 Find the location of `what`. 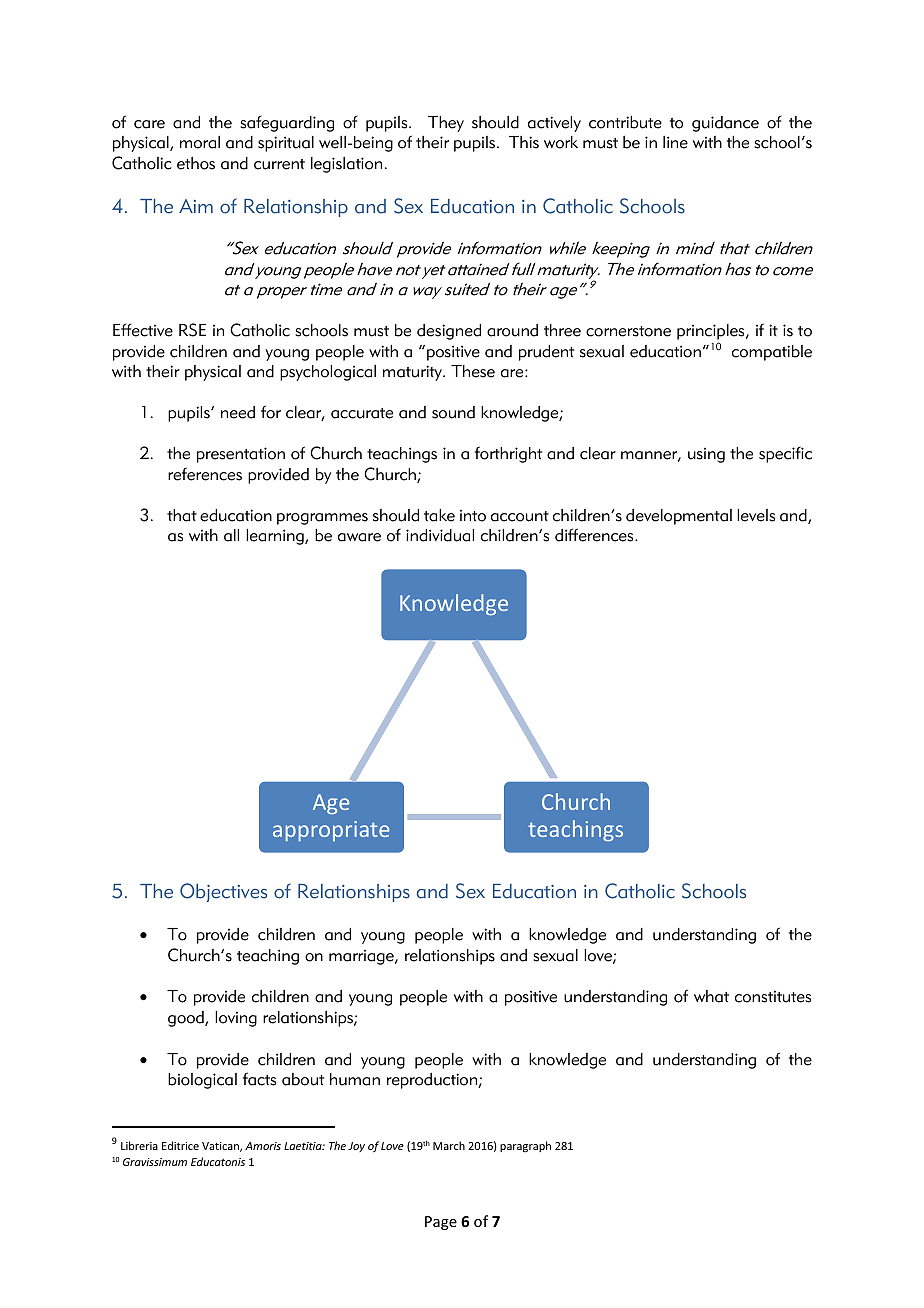

what is located at coordinates (711, 996).
